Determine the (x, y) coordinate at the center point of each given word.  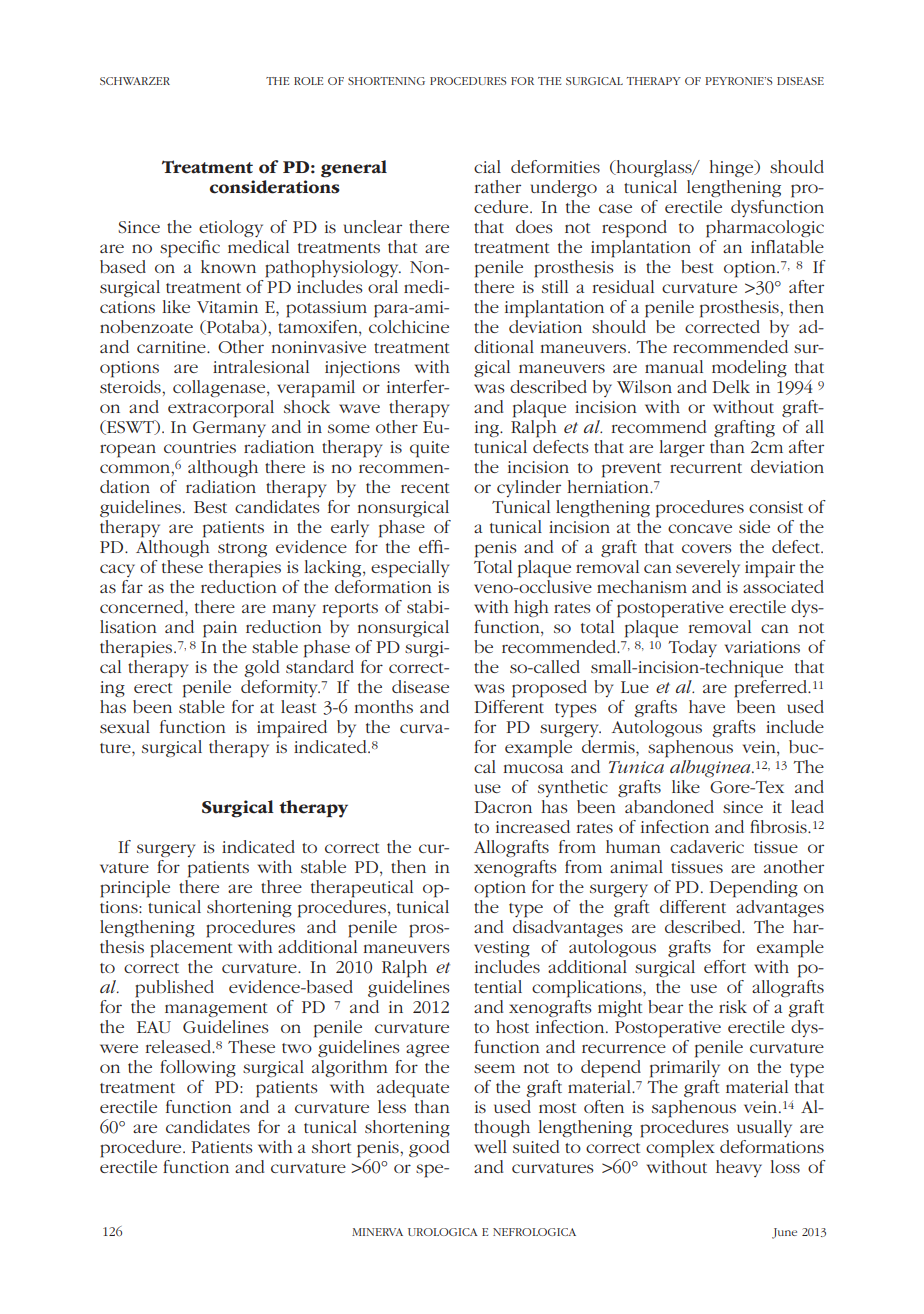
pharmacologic (765, 229)
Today (692, 648)
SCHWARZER (135, 81)
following (198, 1068)
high (531, 608)
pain (220, 629)
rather (497, 186)
